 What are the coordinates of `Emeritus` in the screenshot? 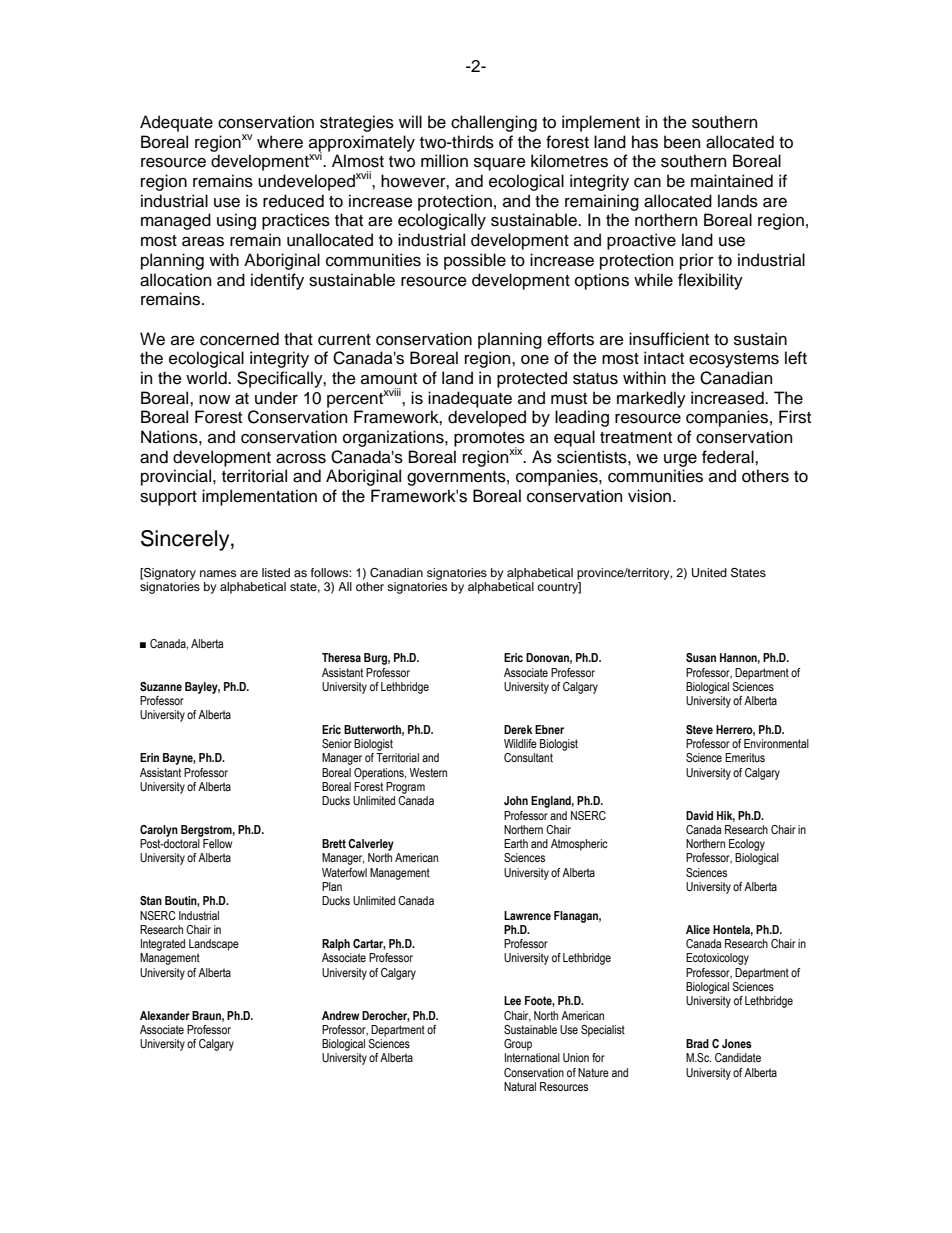 It's located at (745, 757).
